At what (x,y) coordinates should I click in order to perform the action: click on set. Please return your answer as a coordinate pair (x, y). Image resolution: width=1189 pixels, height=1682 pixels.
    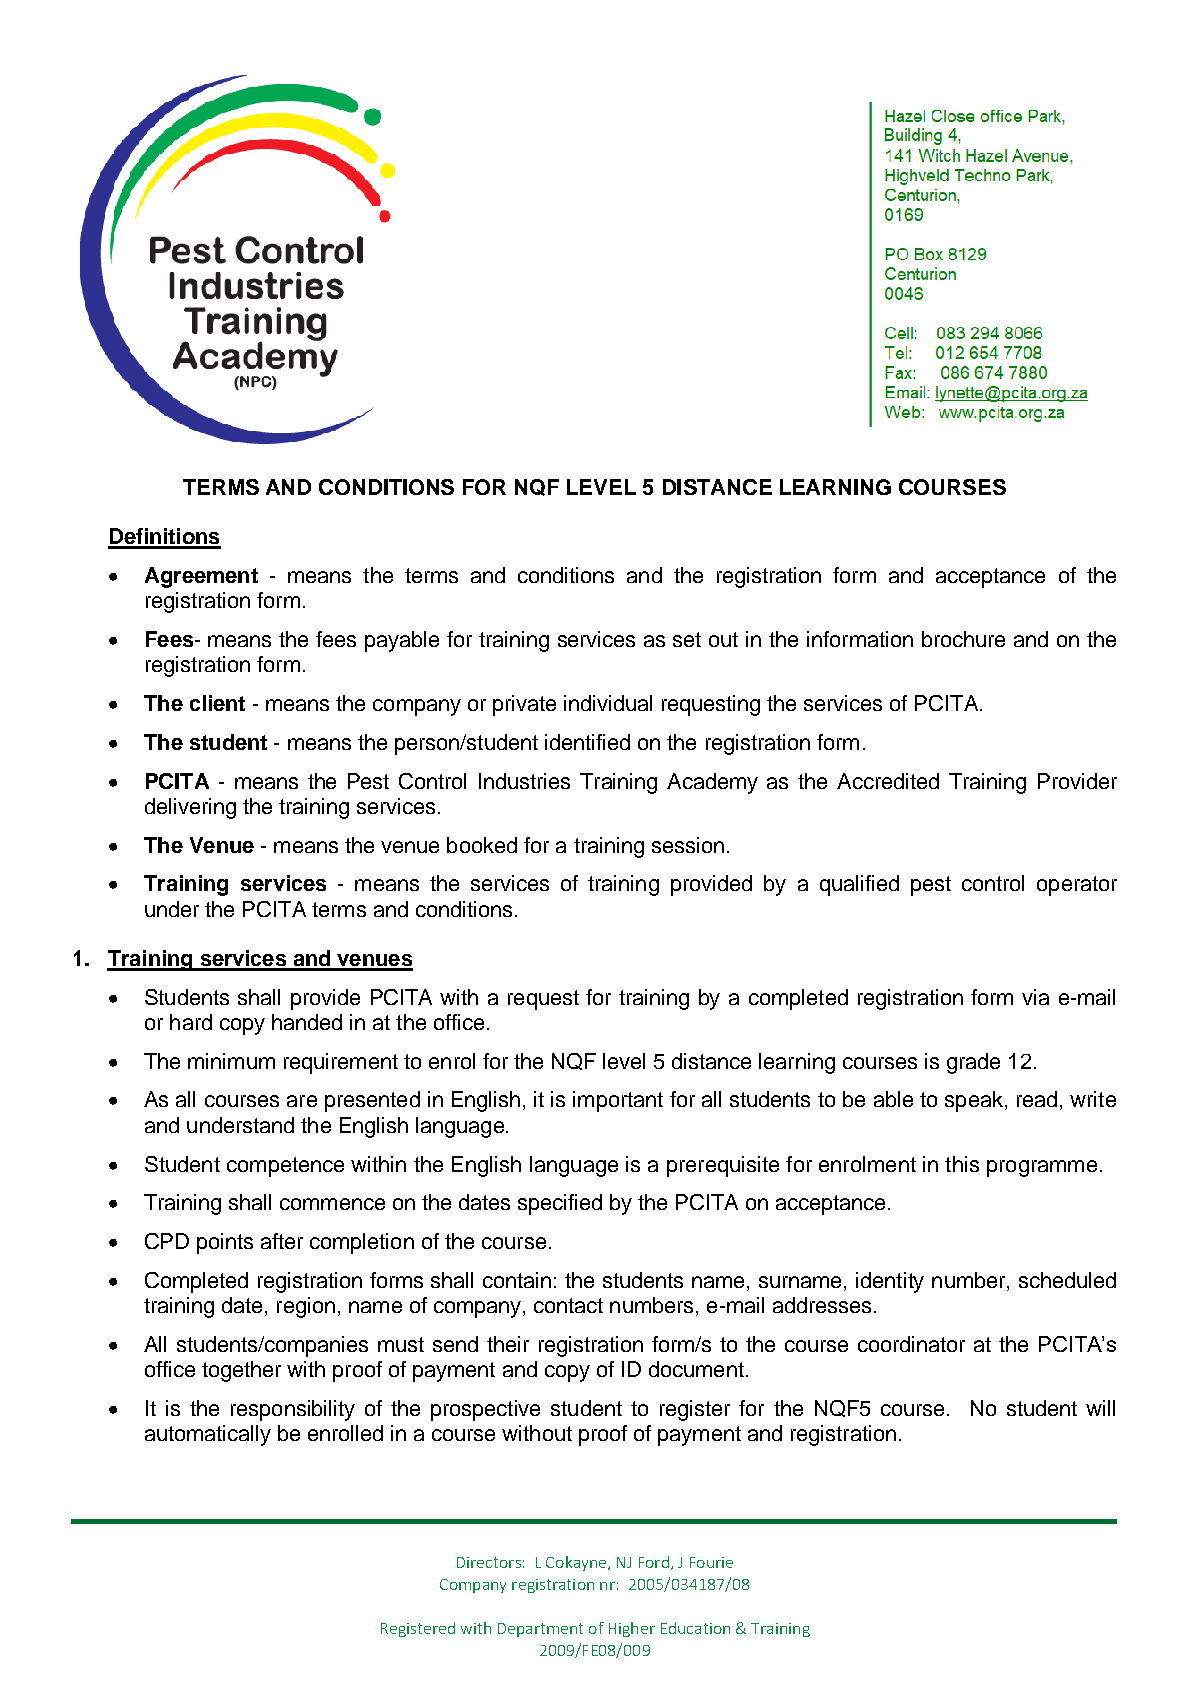
    Looking at the image, I should click on (687, 639).
